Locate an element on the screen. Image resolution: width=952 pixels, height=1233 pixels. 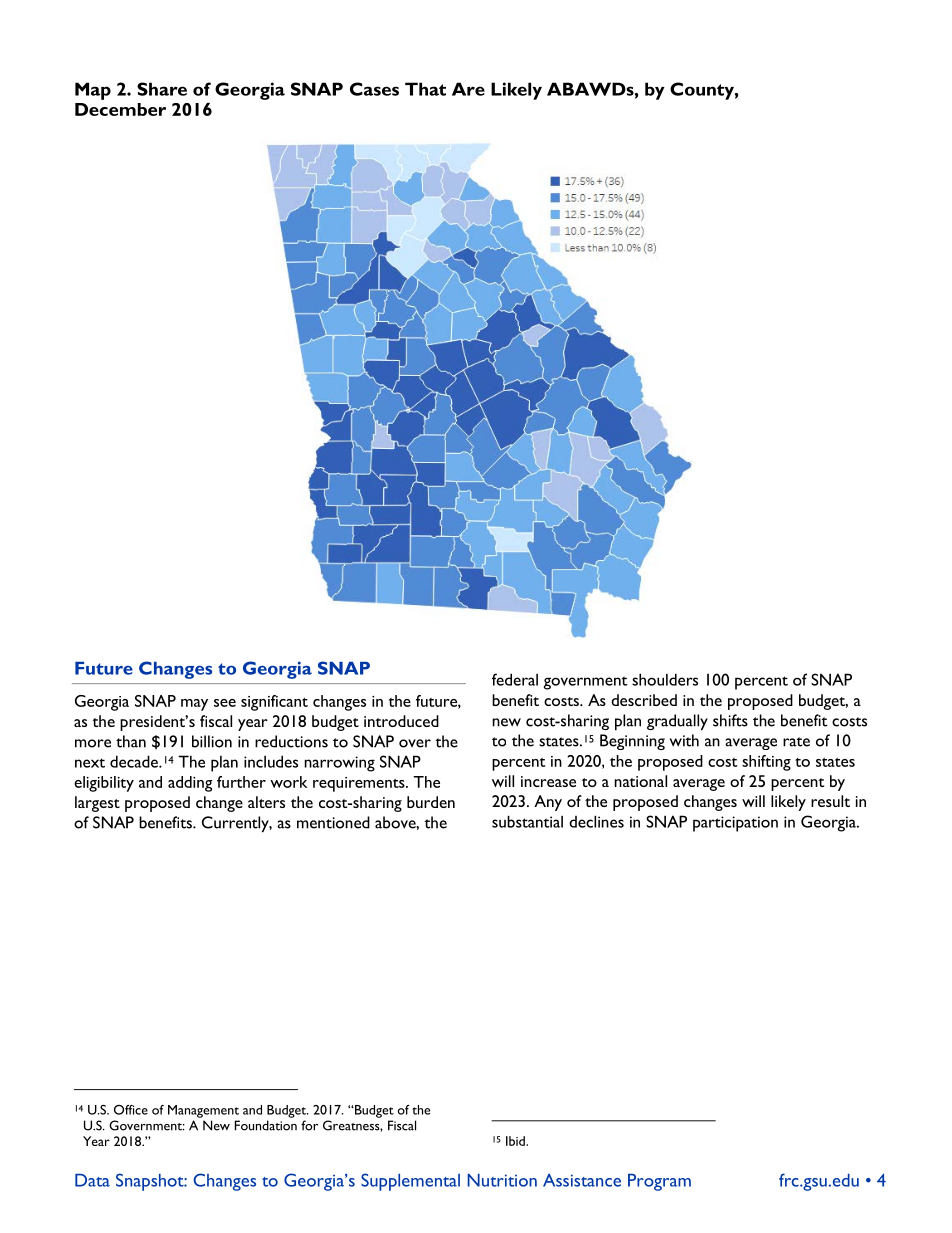
Cases is located at coordinates (374, 89).
